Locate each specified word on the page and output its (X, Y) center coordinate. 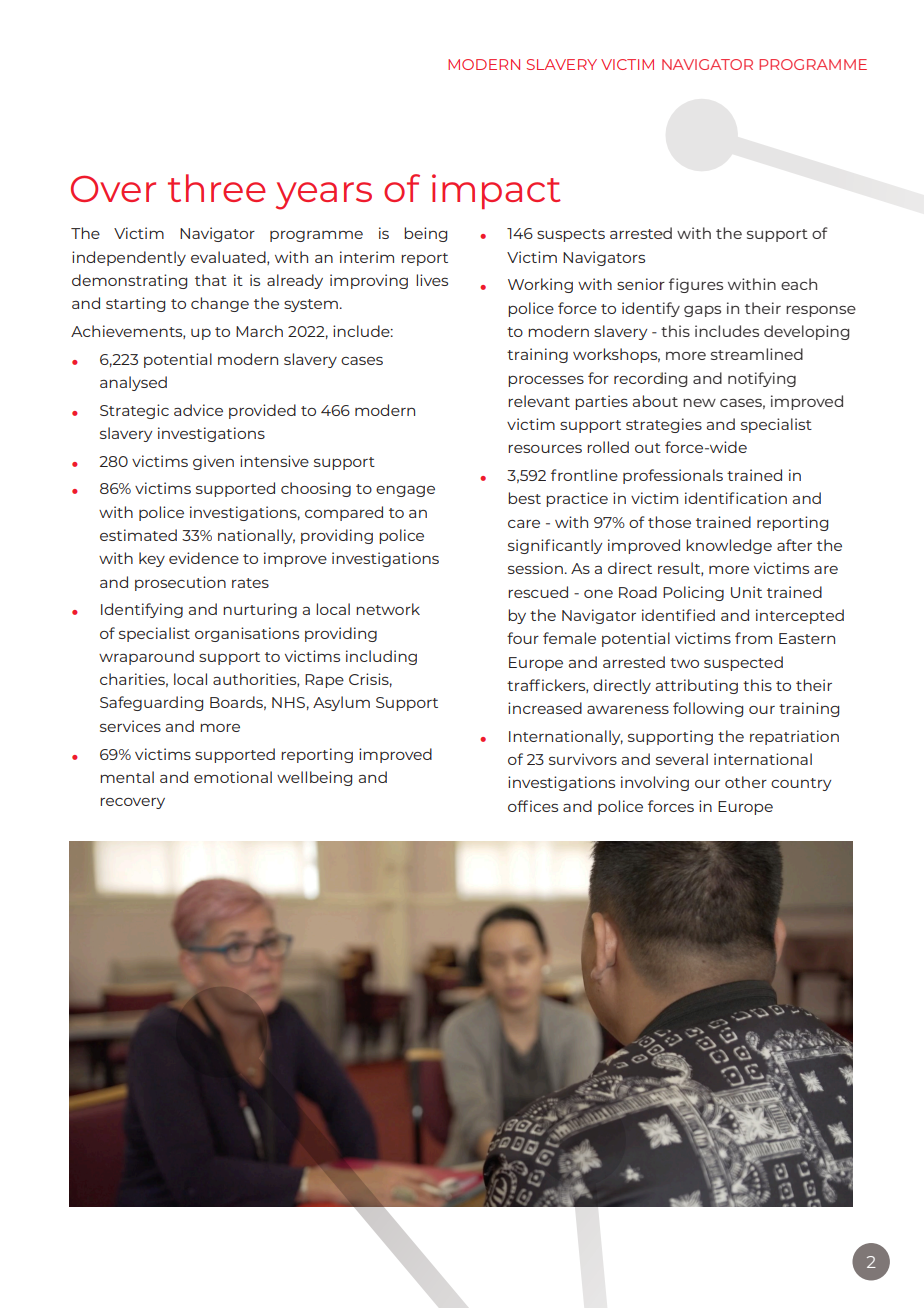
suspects (571, 235)
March (259, 331)
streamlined (757, 354)
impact (496, 191)
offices (533, 806)
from (753, 638)
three (217, 188)
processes (546, 381)
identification (736, 498)
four (523, 638)
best (524, 498)
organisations (247, 634)
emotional (233, 777)
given (213, 462)
